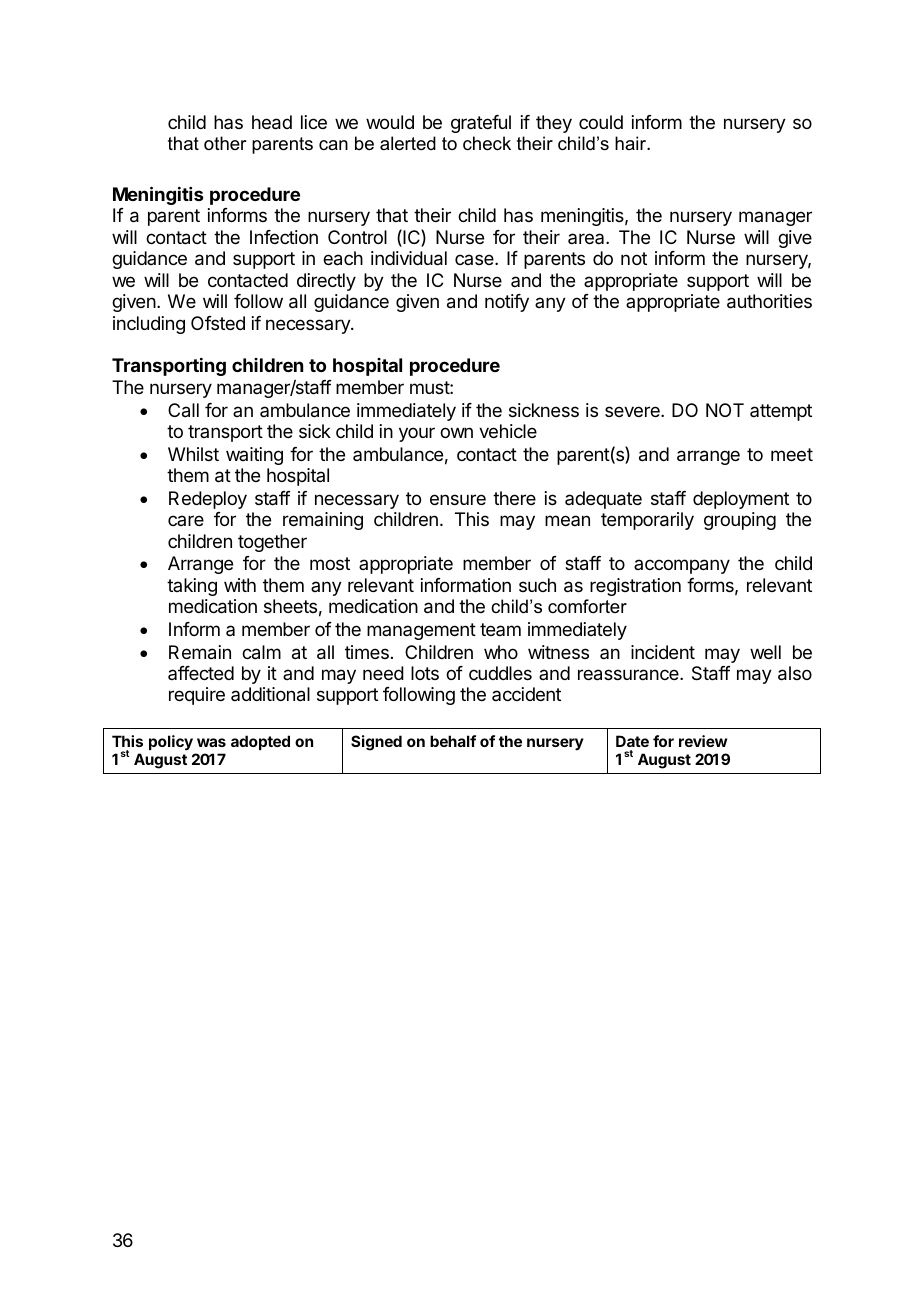 This screenshot has width=924, height=1308. What do you see at coordinates (240, 585) in the screenshot?
I see `with` at bounding box center [240, 585].
